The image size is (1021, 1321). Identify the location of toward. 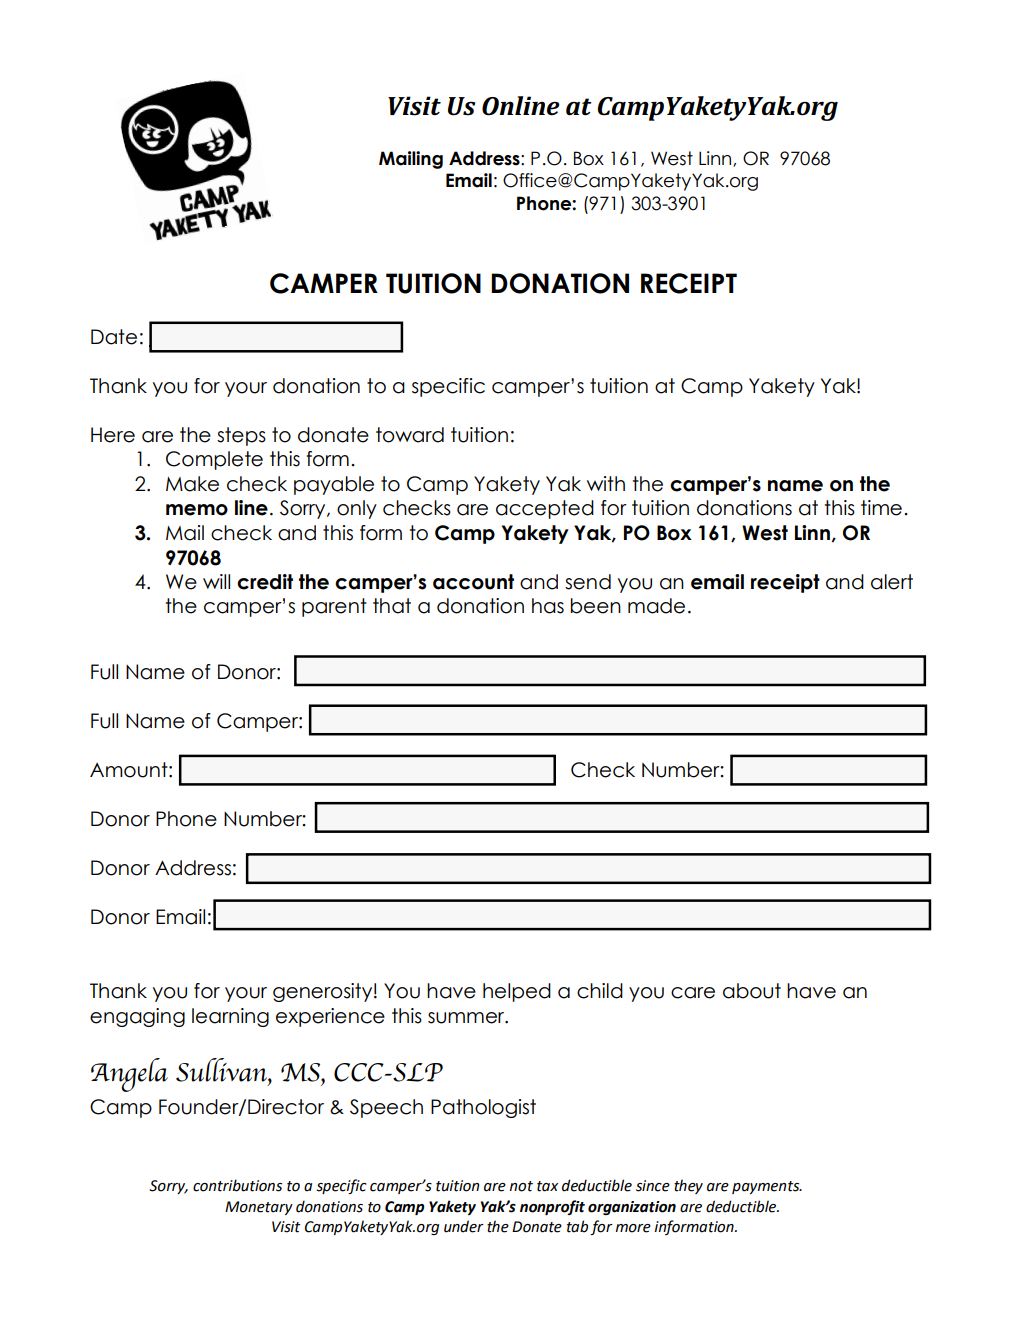
(410, 435).
